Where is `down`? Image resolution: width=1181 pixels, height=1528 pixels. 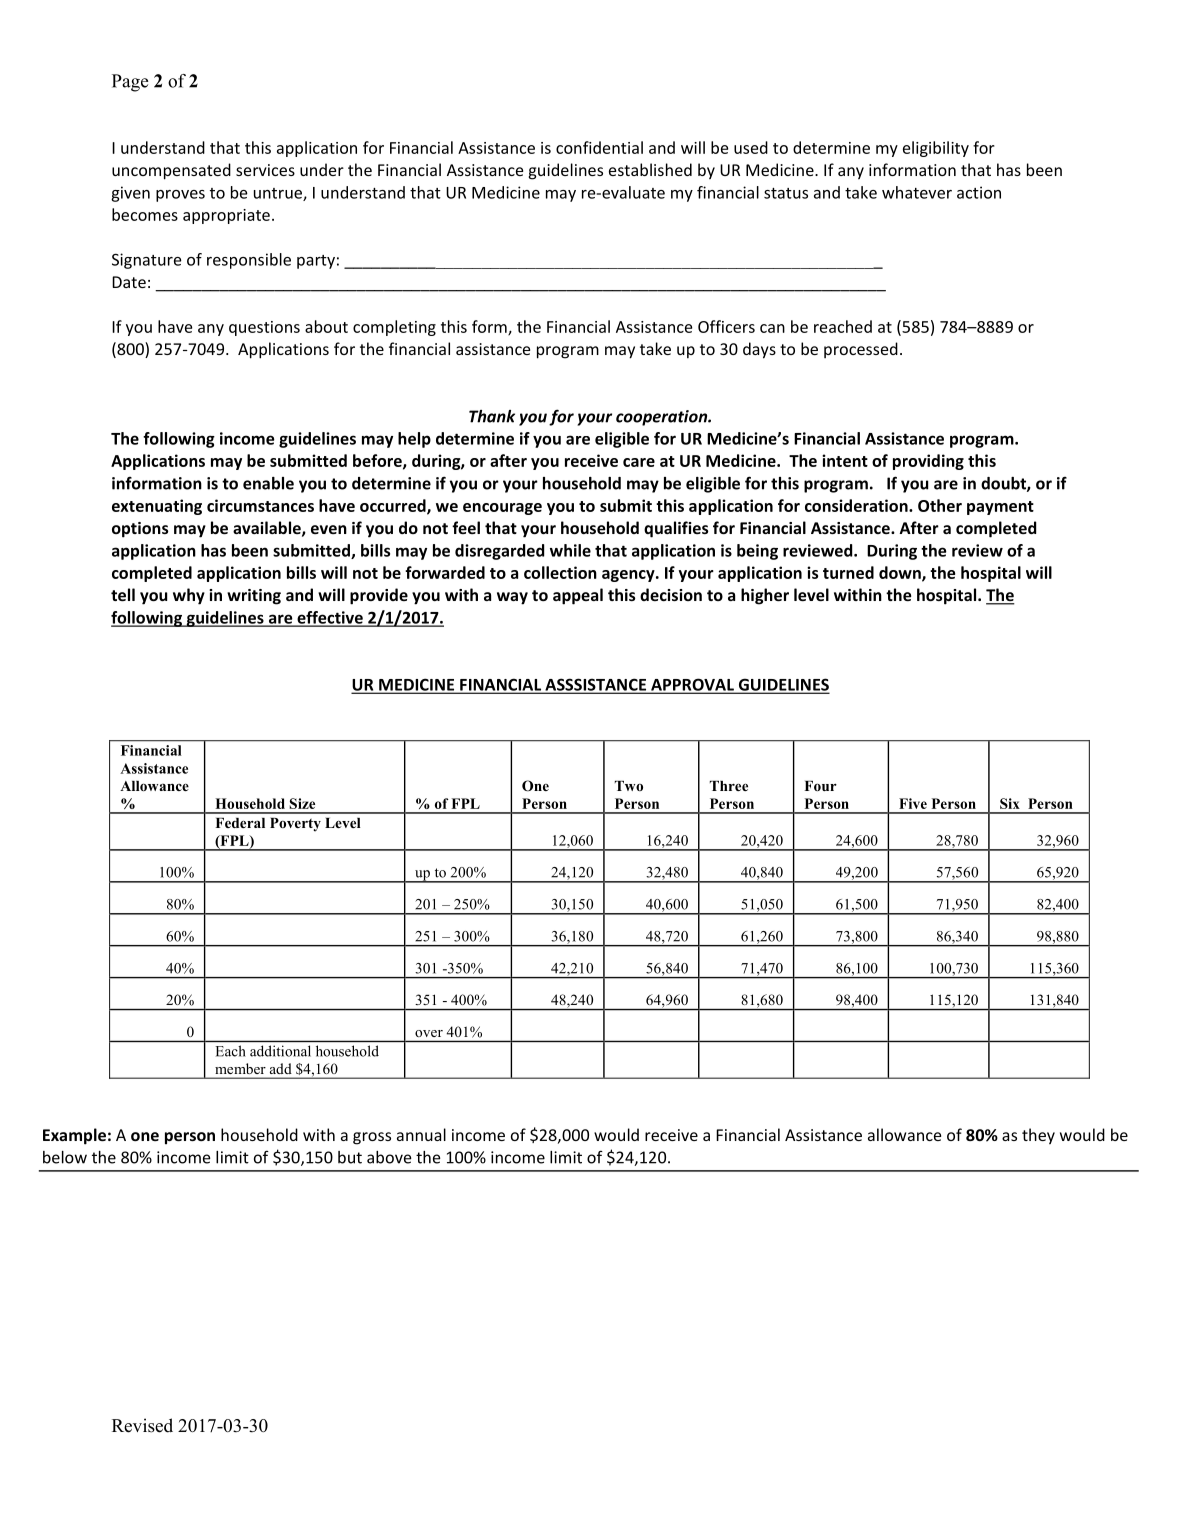
down is located at coordinates (901, 573).
